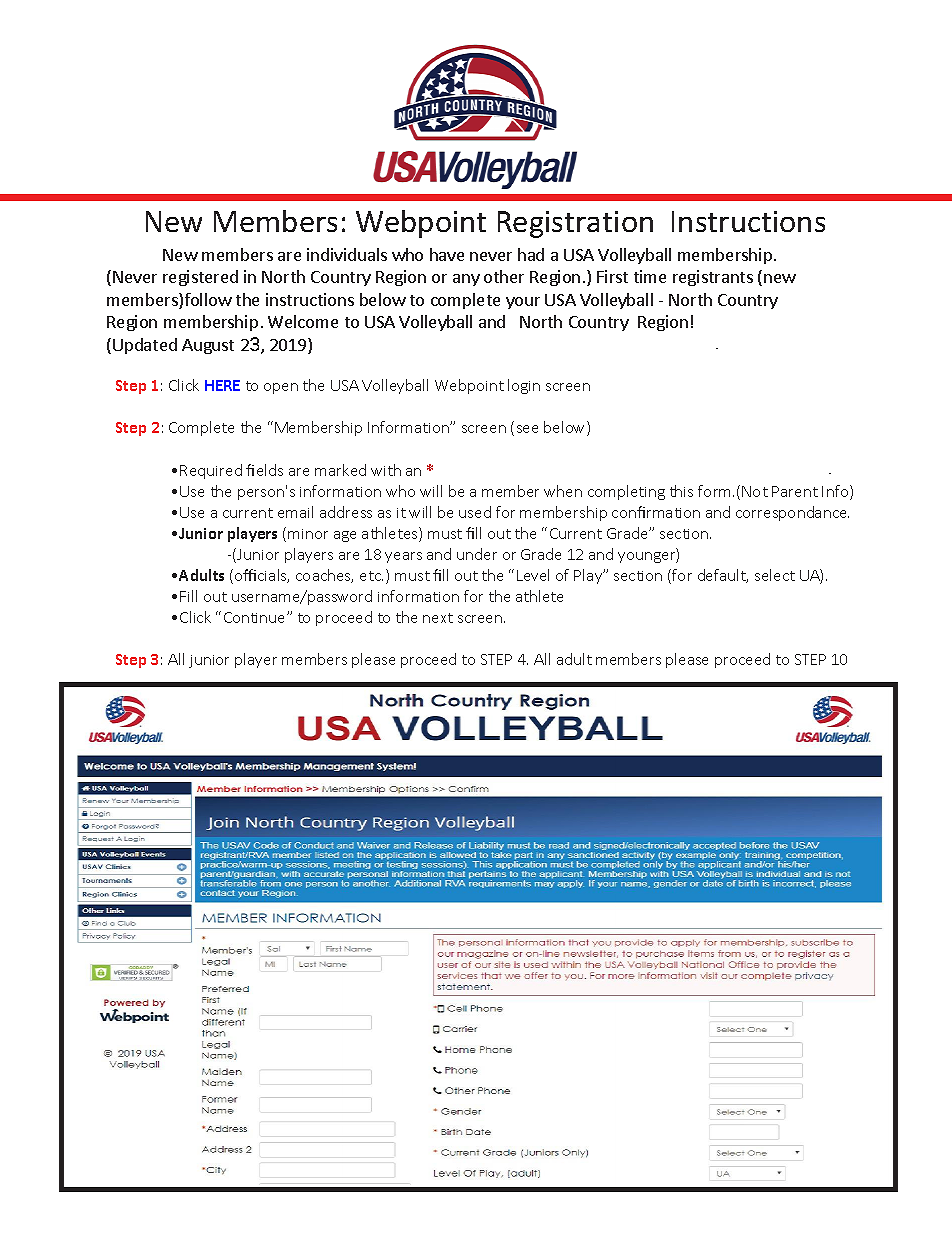 This image has height=1233, width=952. I want to click on with, so click(386, 470).
